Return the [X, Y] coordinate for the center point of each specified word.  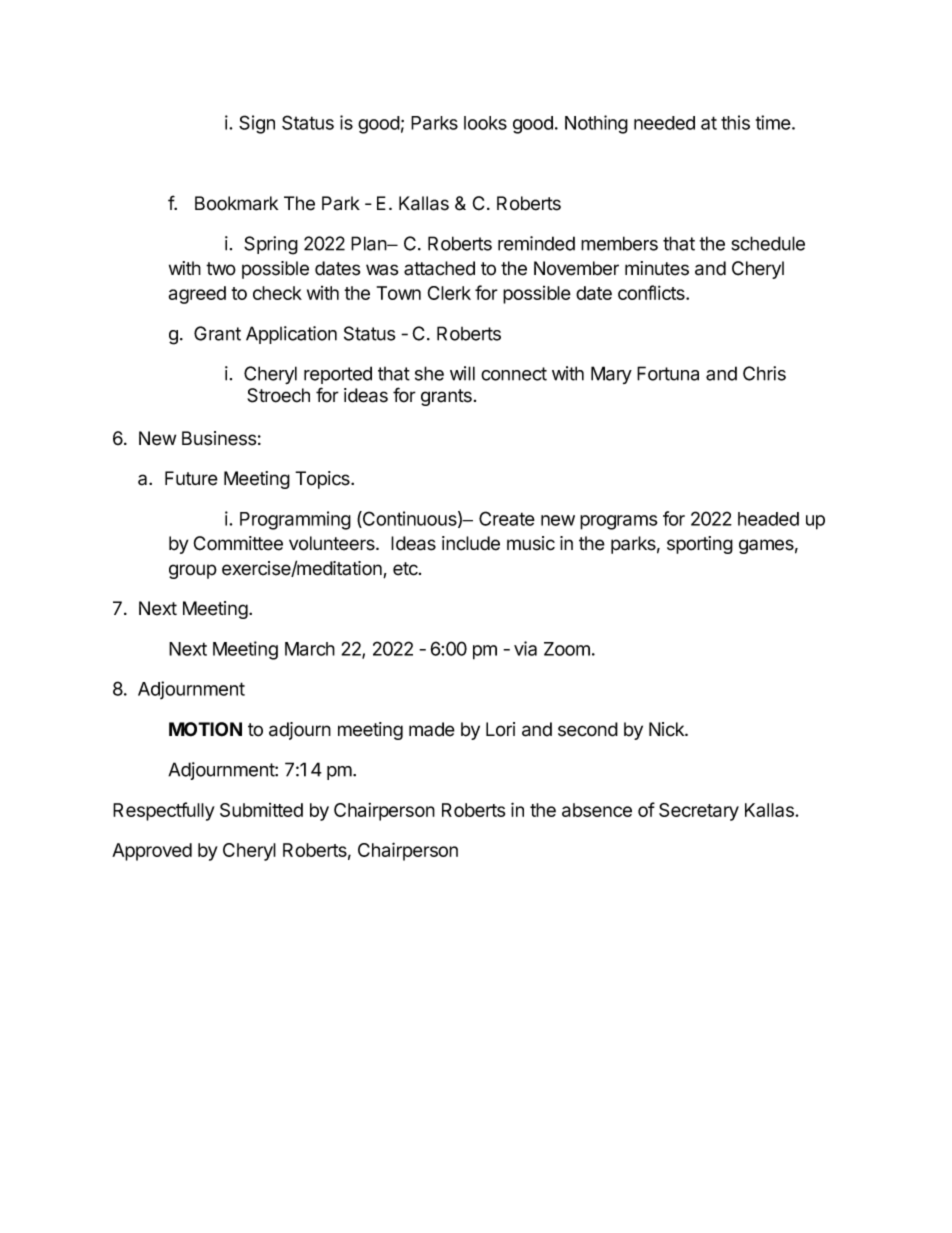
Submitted [261, 810]
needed [664, 123]
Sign [257, 124]
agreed [197, 295]
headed [768, 519]
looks [485, 123]
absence [597, 810]
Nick [667, 729]
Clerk [449, 293]
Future [191, 478]
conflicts [652, 292]
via [525, 648]
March [310, 649]
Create [507, 518]
